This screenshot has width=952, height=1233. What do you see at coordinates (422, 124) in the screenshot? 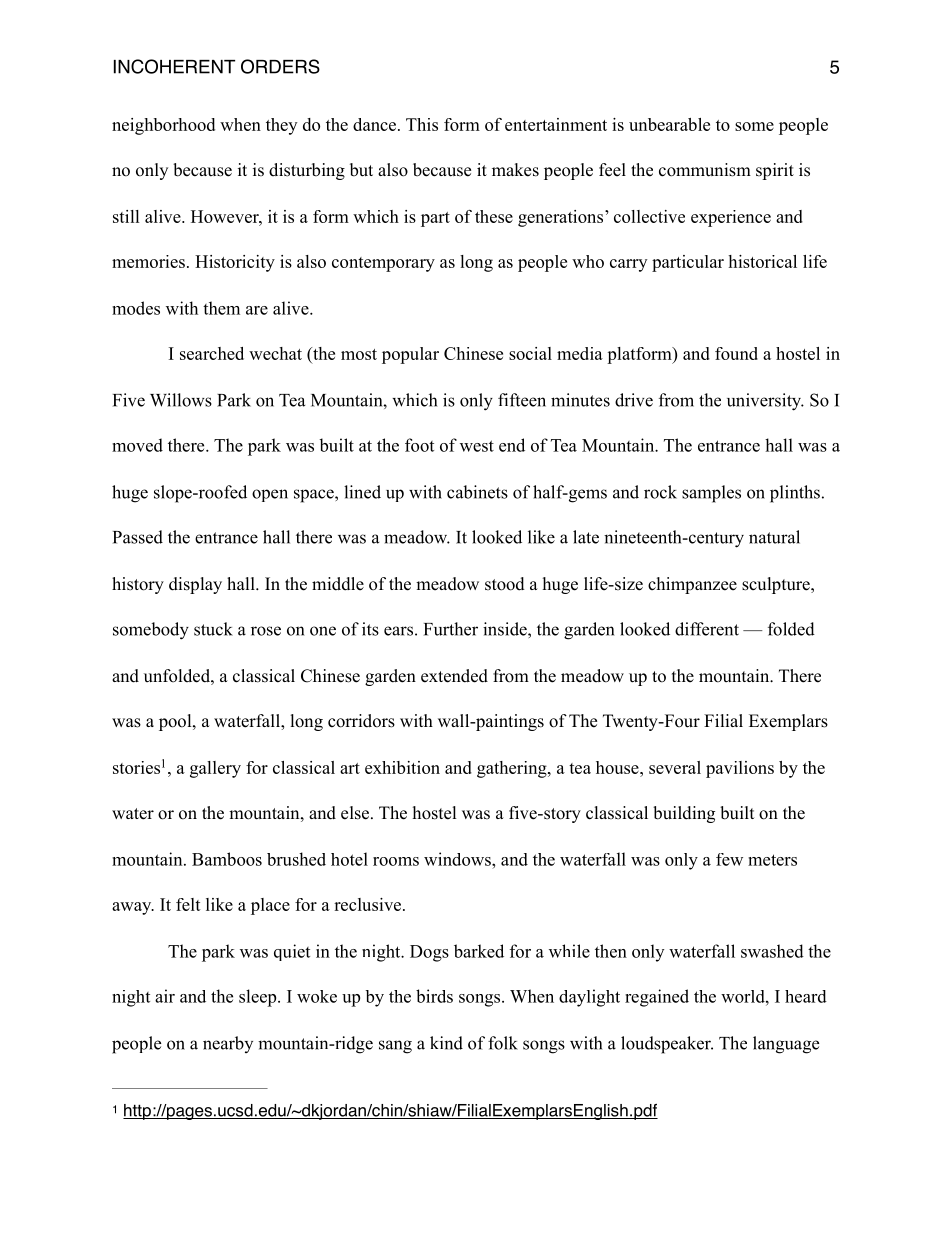
I see `This` at bounding box center [422, 124].
